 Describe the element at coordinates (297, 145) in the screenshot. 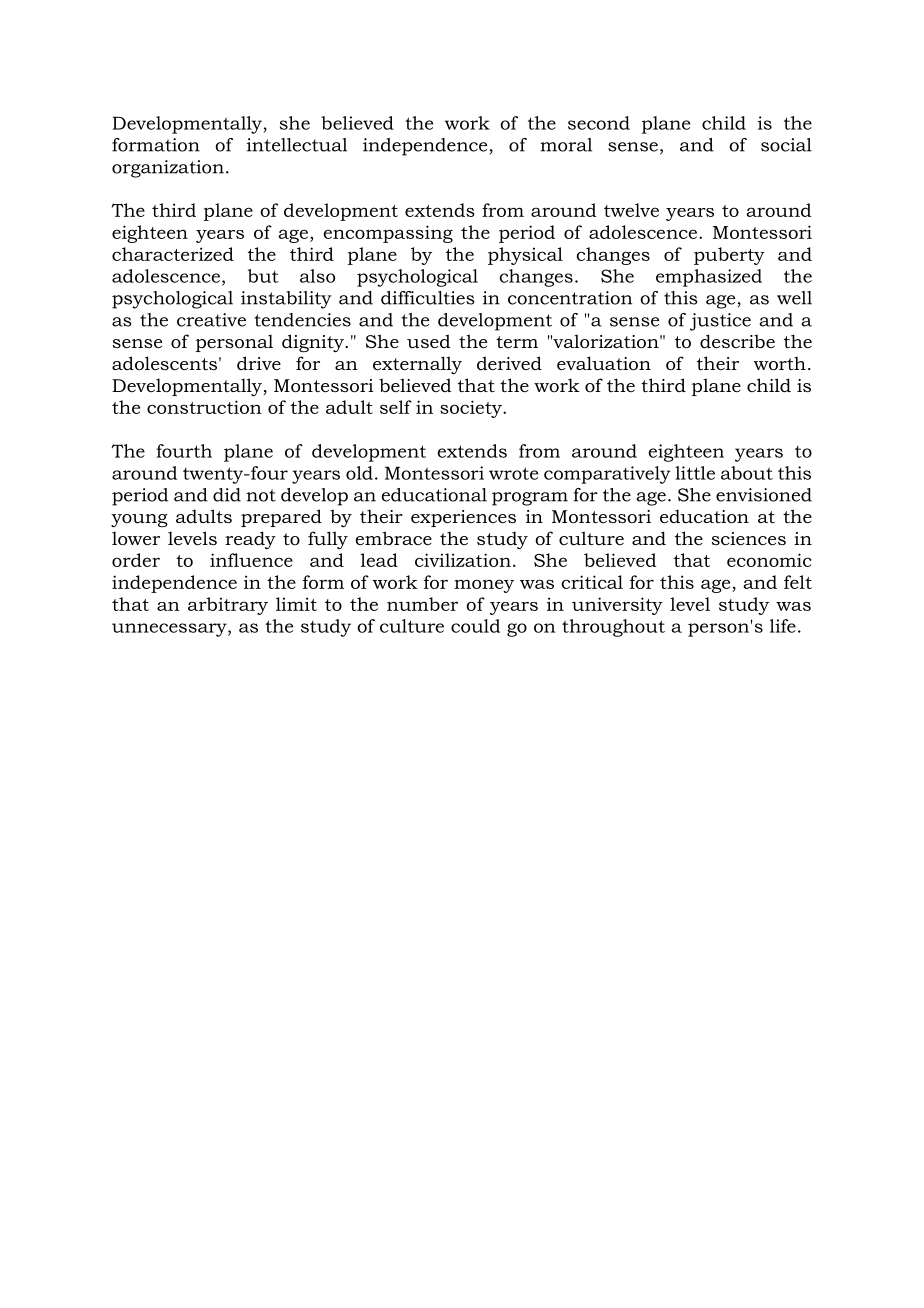

I see `intellectual` at that location.
